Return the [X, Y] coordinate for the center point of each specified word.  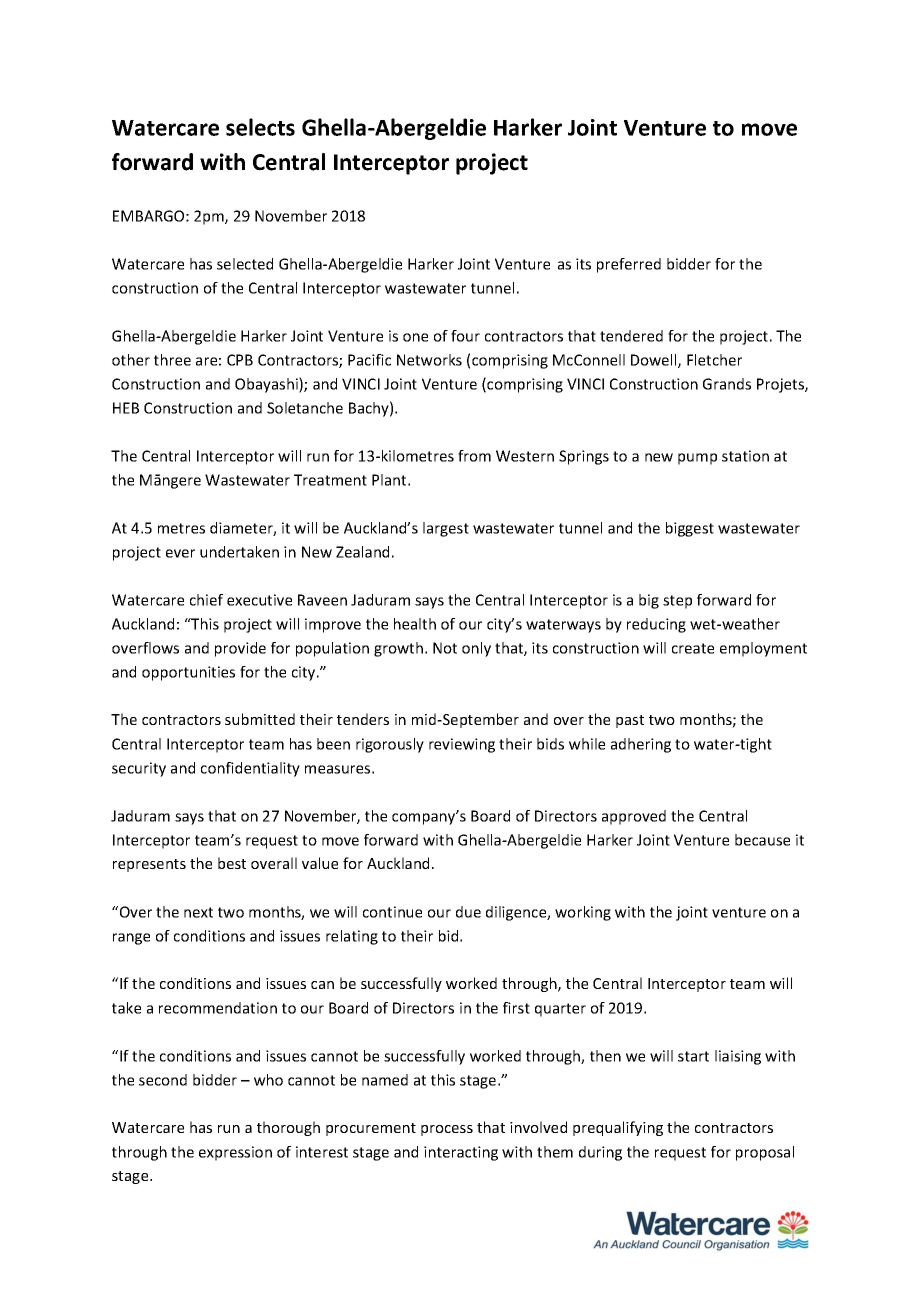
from [474, 456]
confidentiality [250, 769]
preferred [629, 265]
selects [260, 127]
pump [697, 459]
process [447, 1130]
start [693, 1056]
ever [180, 553]
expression [235, 1153]
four [465, 336]
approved [634, 817]
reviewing [462, 745]
